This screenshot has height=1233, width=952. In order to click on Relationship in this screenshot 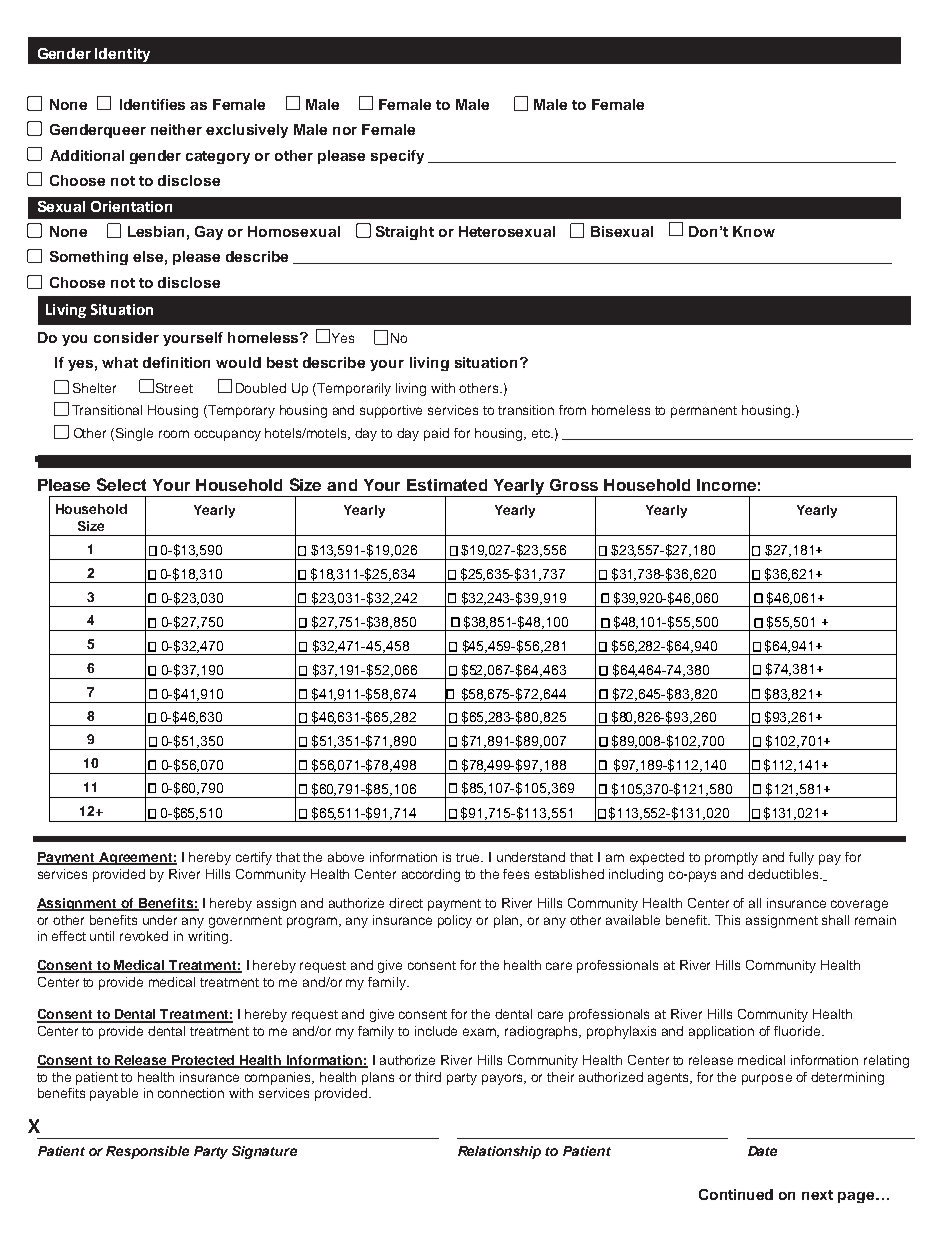, I will do `click(499, 1152)`.
